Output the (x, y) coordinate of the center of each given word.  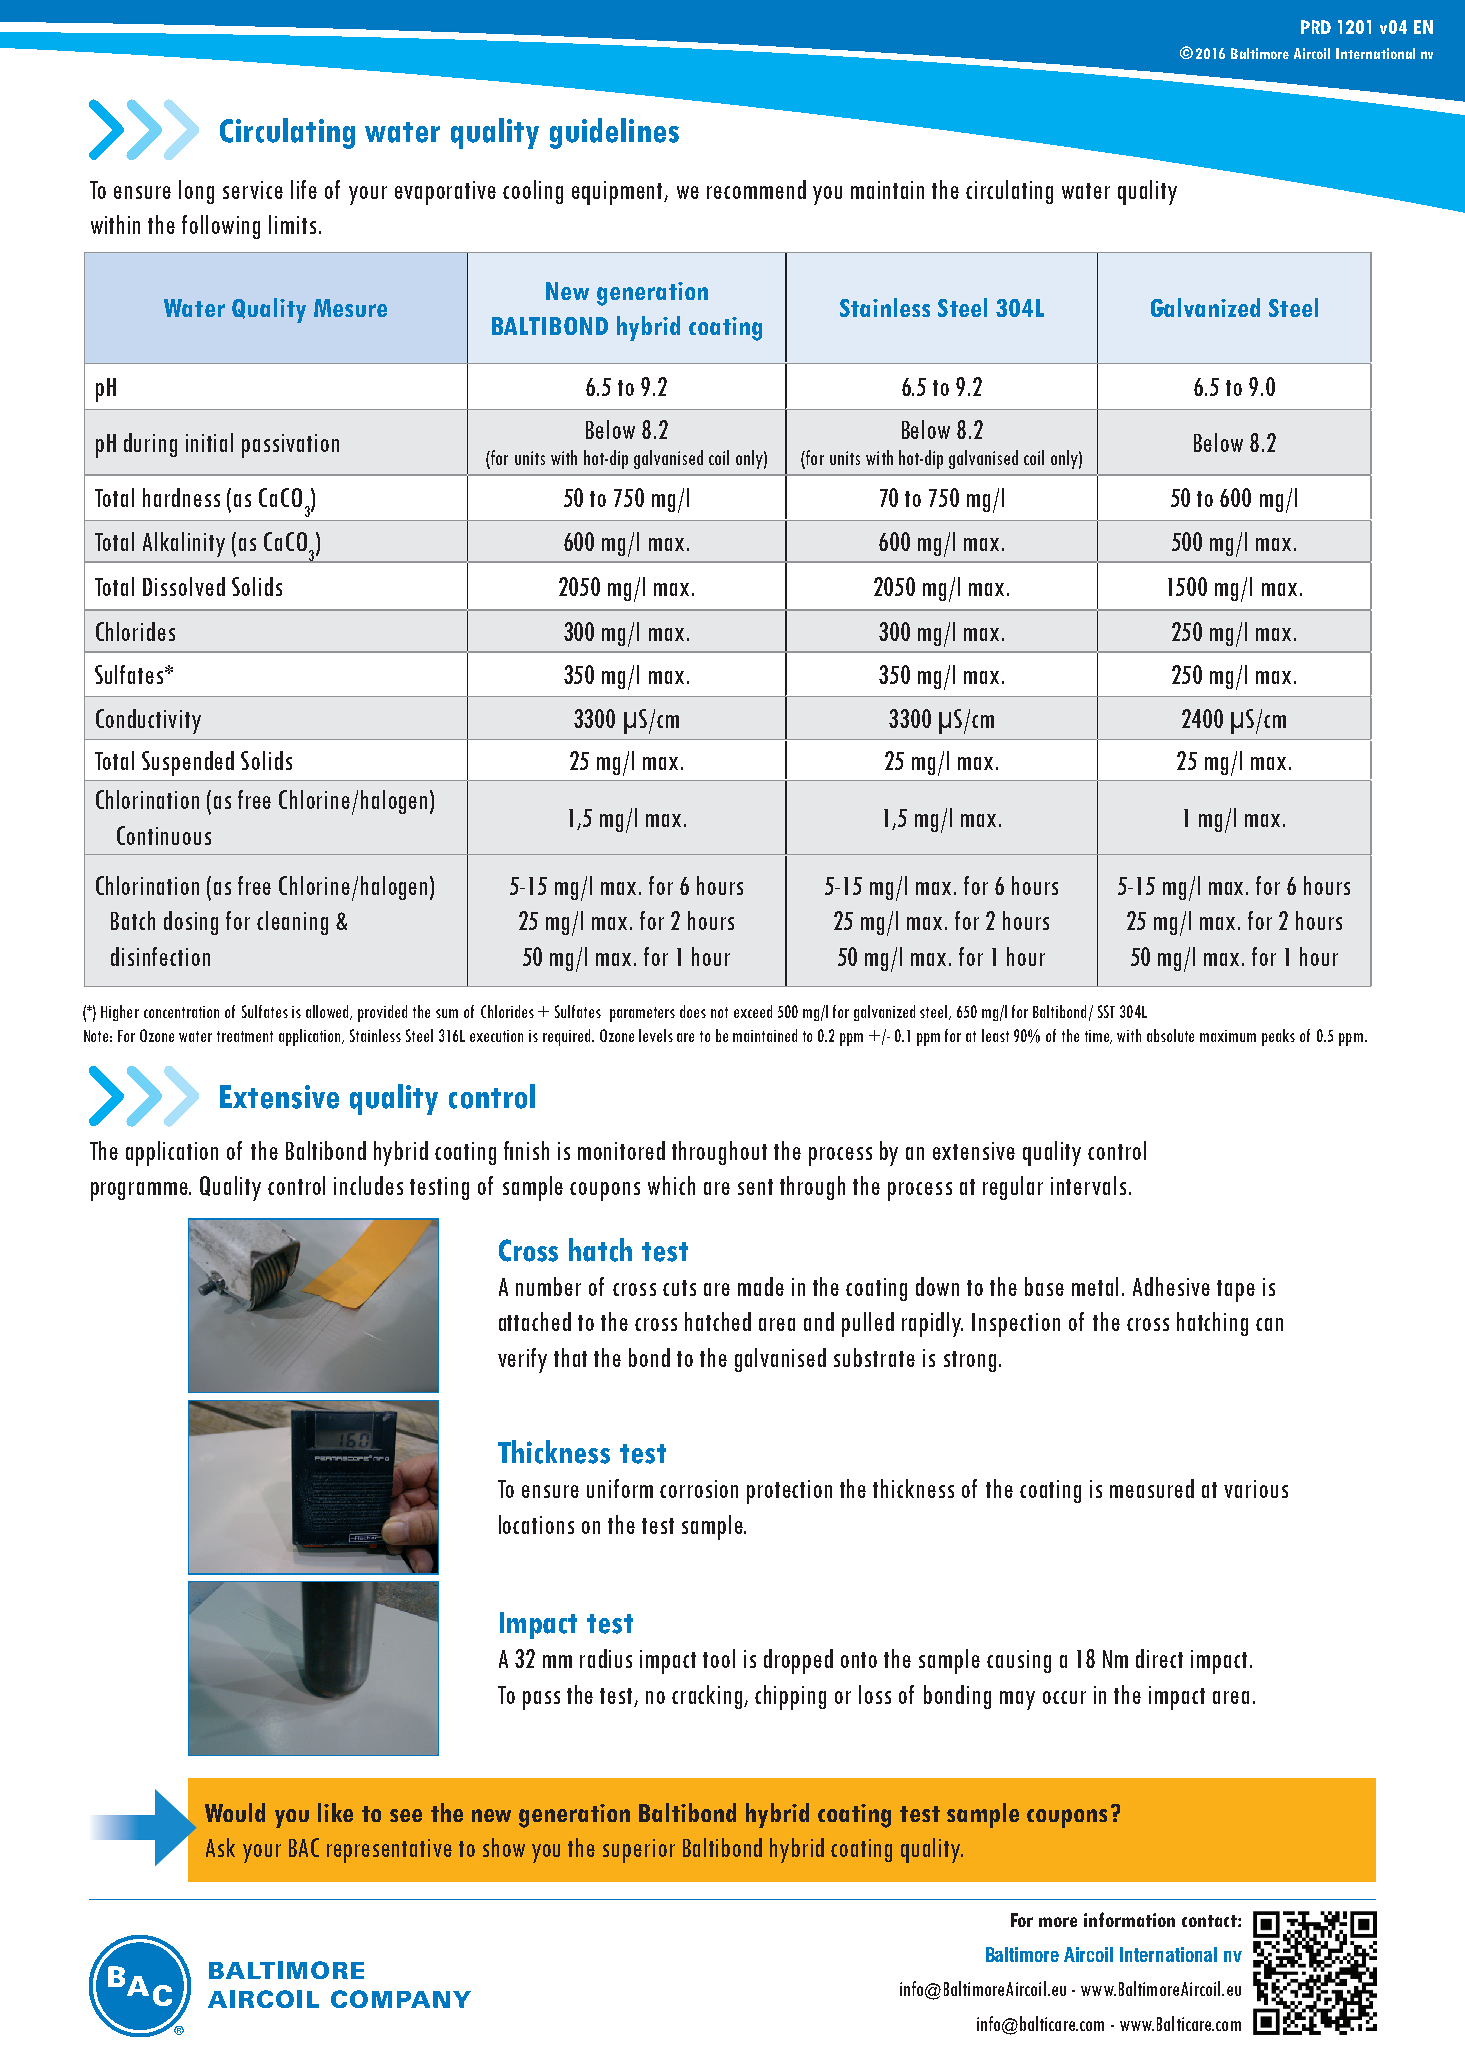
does (693, 1011)
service (253, 190)
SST (1106, 1011)
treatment (245, 1036)
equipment (619, 193)
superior (639, 1851)
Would (235, 1812)
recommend (756, 189)
